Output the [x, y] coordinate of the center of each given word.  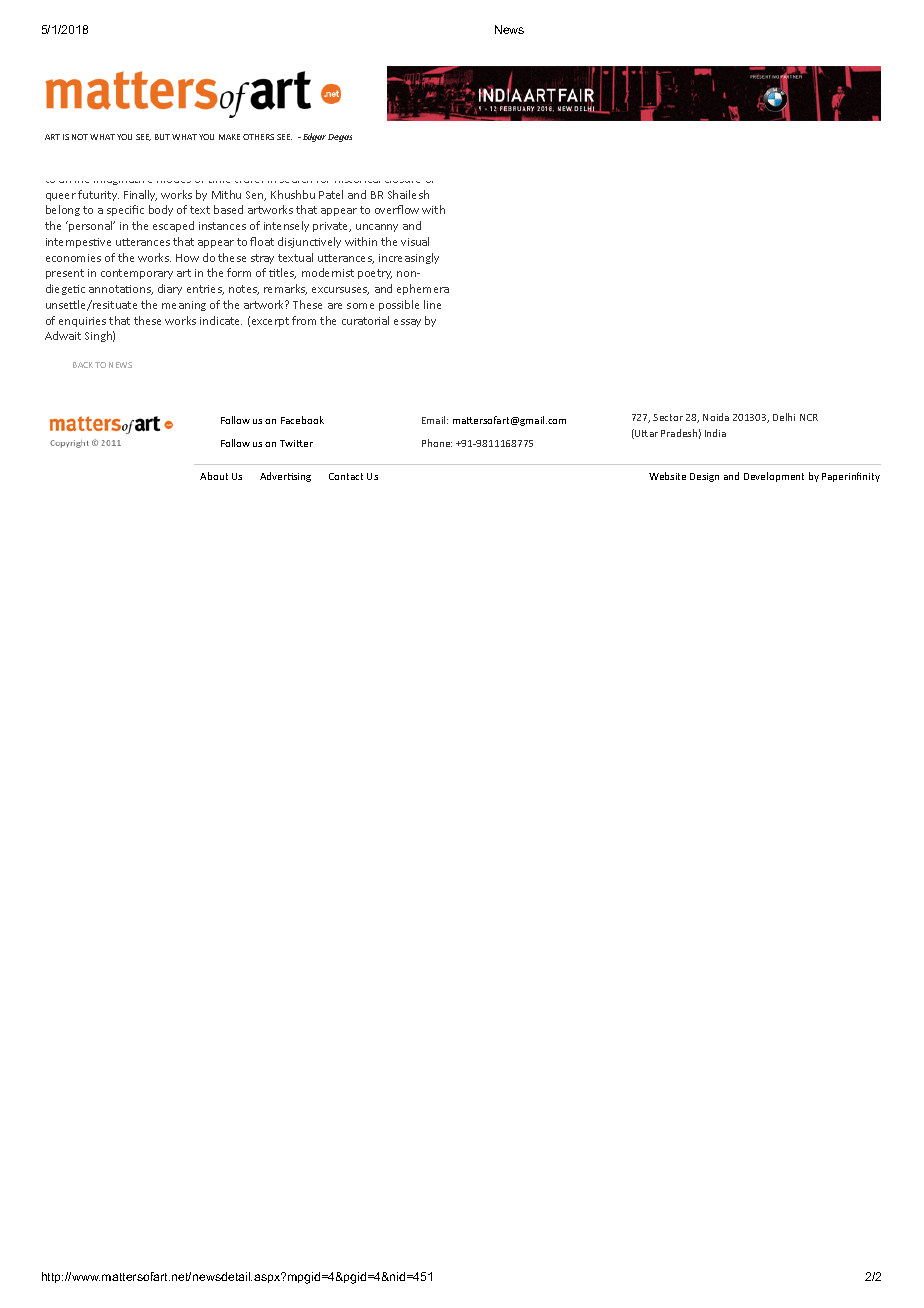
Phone [437, 443]
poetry [375, 274]
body [161, 210]
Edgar [314, 137]
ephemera [423, 289]
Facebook [302, 420]
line [432, 304]
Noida [716, 417]
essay [407, 323]
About [214, 476]
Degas [340, 138]
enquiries [82, 322]
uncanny [377, 228]
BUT [162, 137]
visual [415, 241]
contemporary [137, 274]
